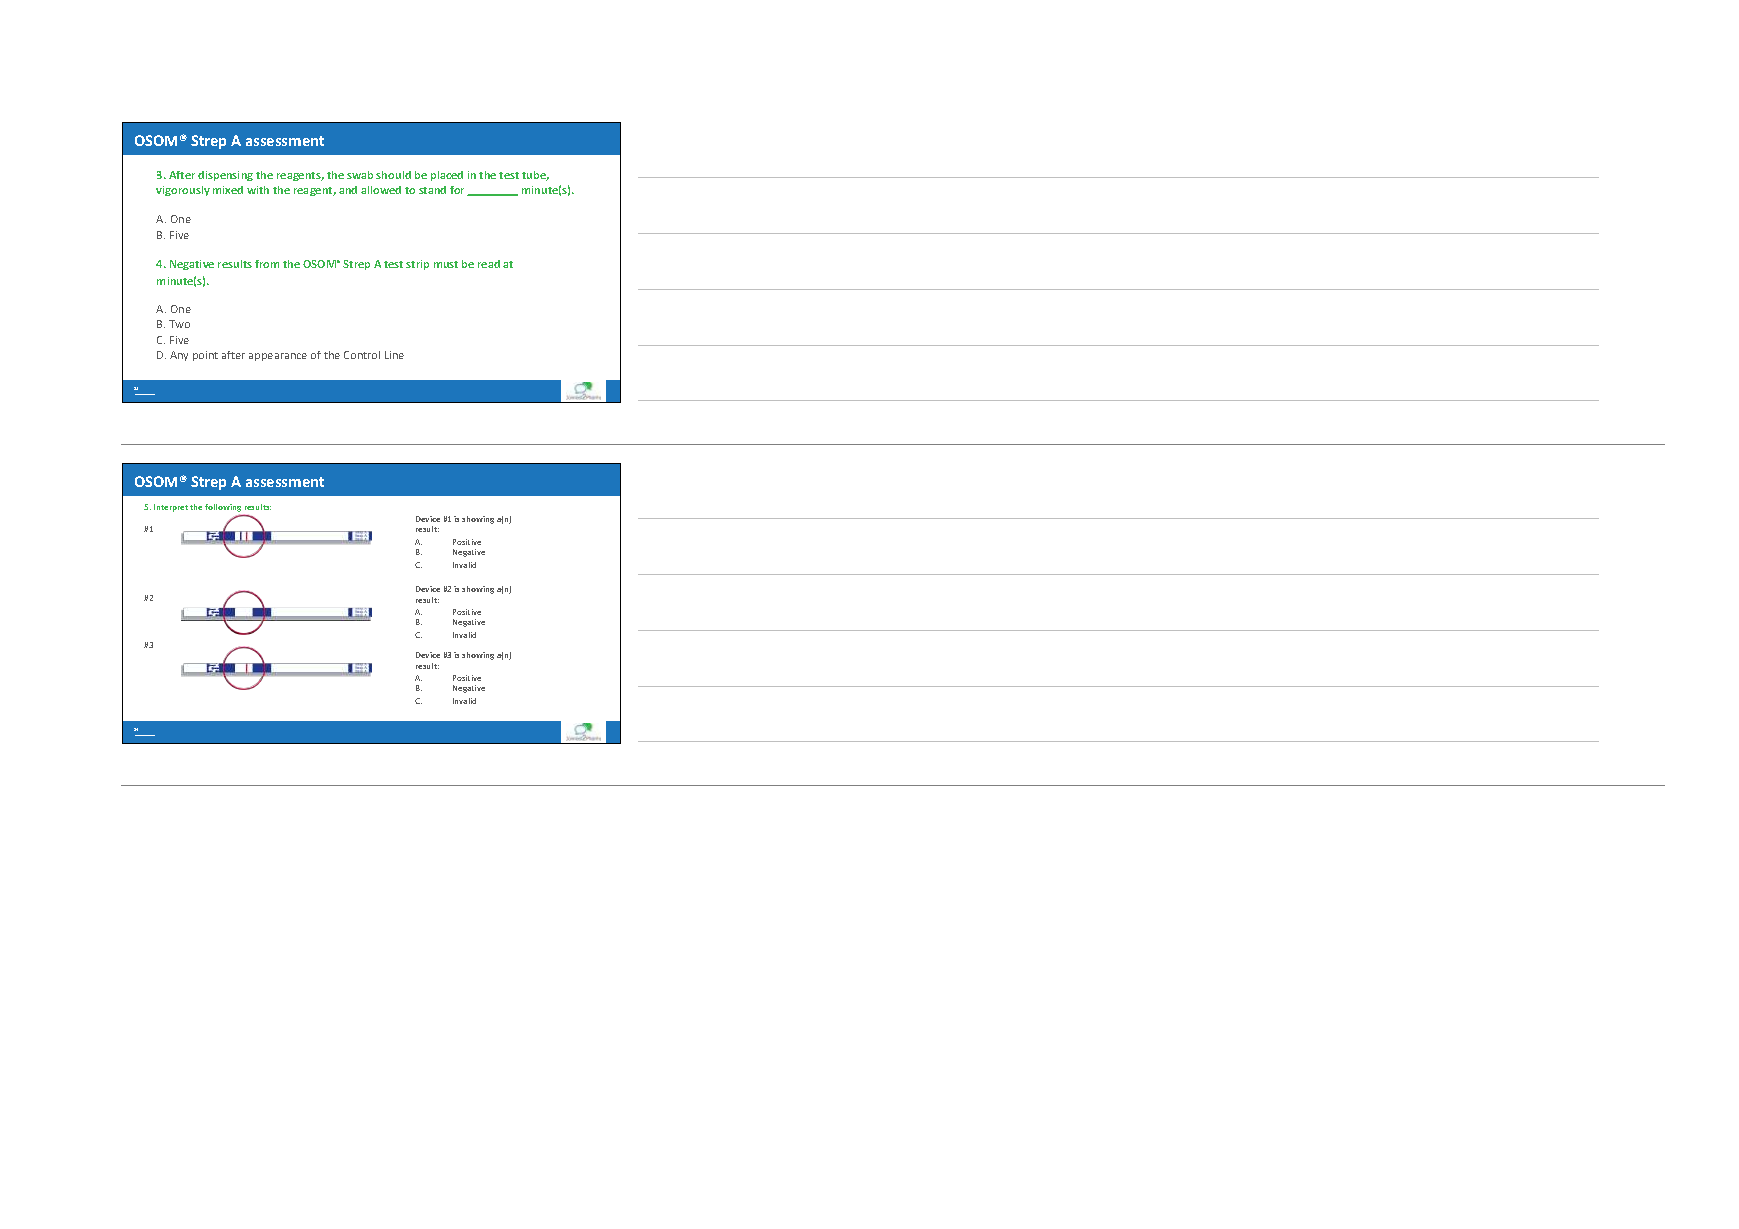 The height and width of the document is (1229, 1739). Describe the element at coordinates (360, 175) in the document. I see `swab` at that location.
